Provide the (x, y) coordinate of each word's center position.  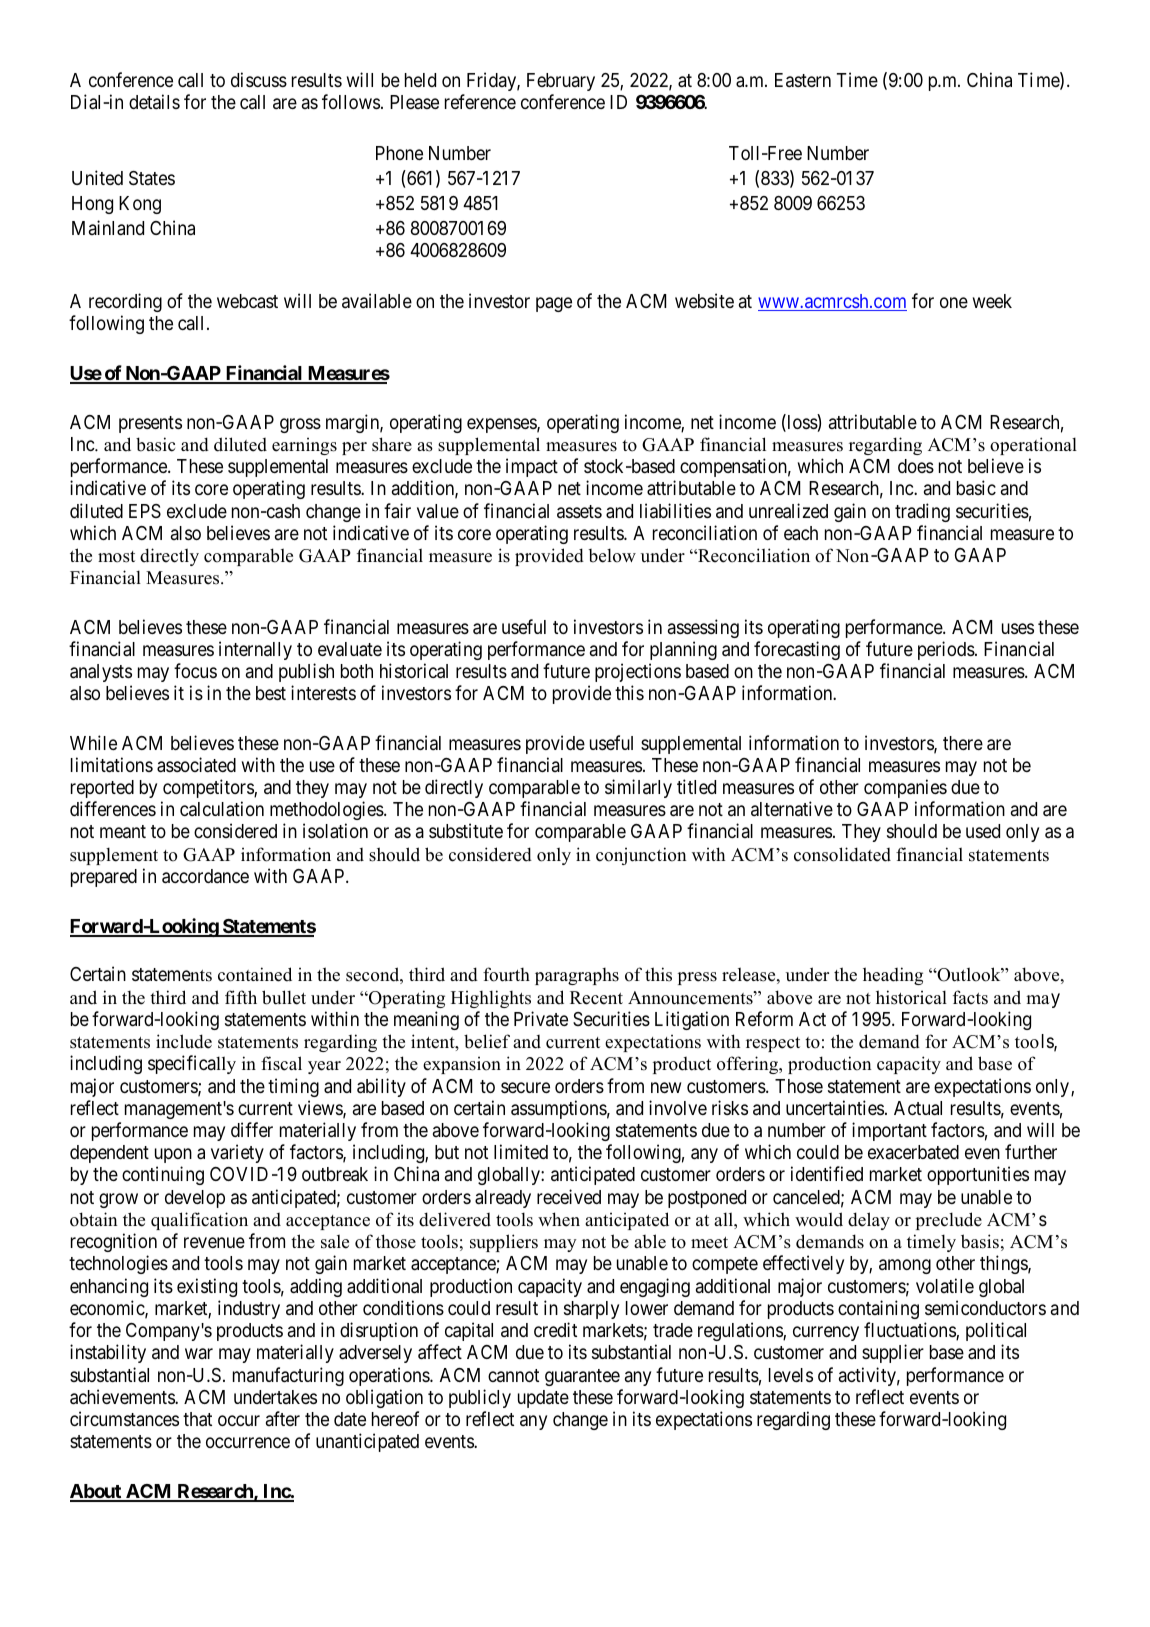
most (116, 557)
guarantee (582, 1377)
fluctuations (910, 1331)
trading (922, 512)
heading (893, 976)
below (612, 555)
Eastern (803, 80)
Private (541, 1018)
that (197, 1419)
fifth (241, 997)
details (154, 101)
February (561, 82)
